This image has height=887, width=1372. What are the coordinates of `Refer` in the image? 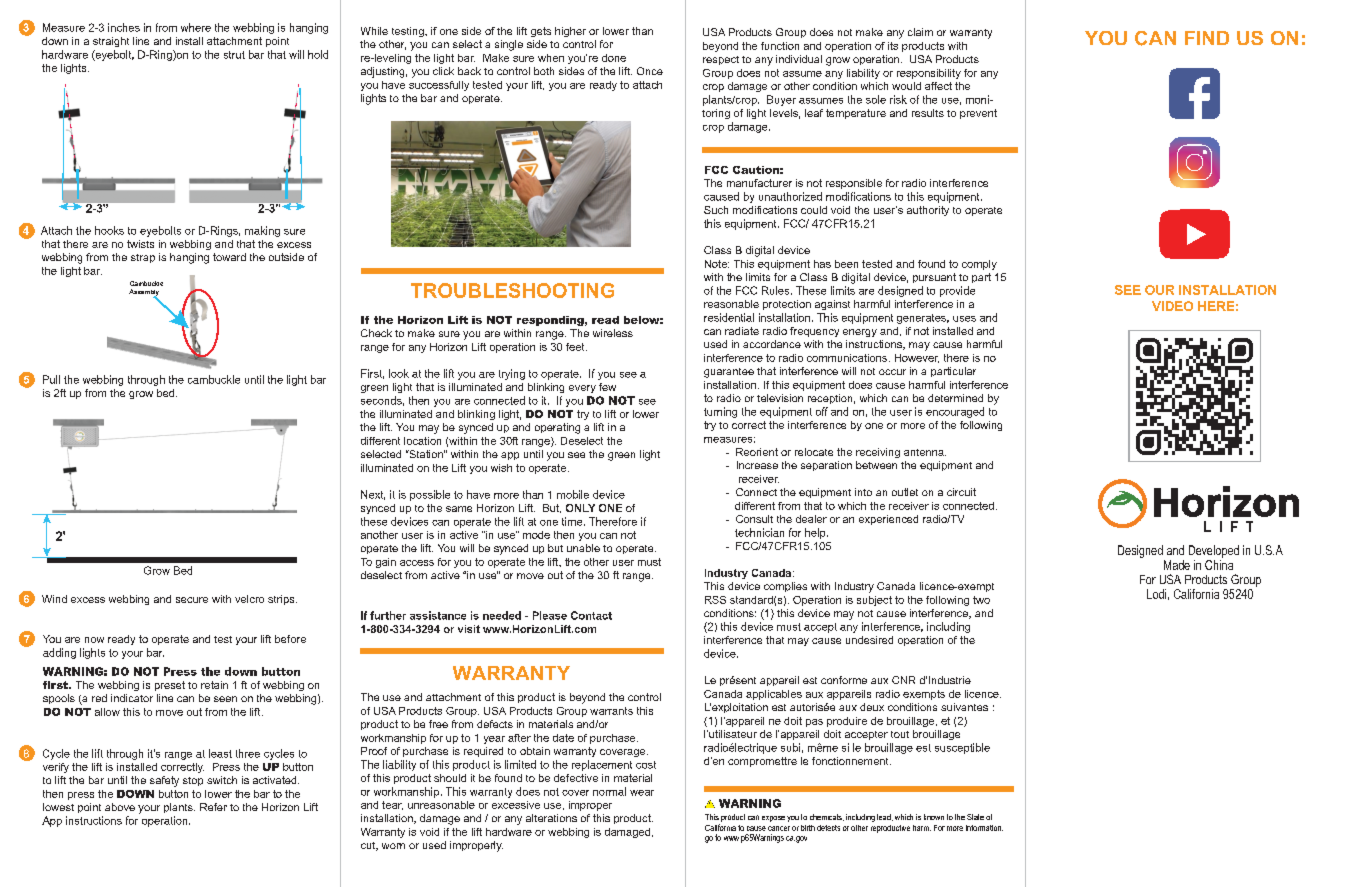 It's located at (213, 807).
